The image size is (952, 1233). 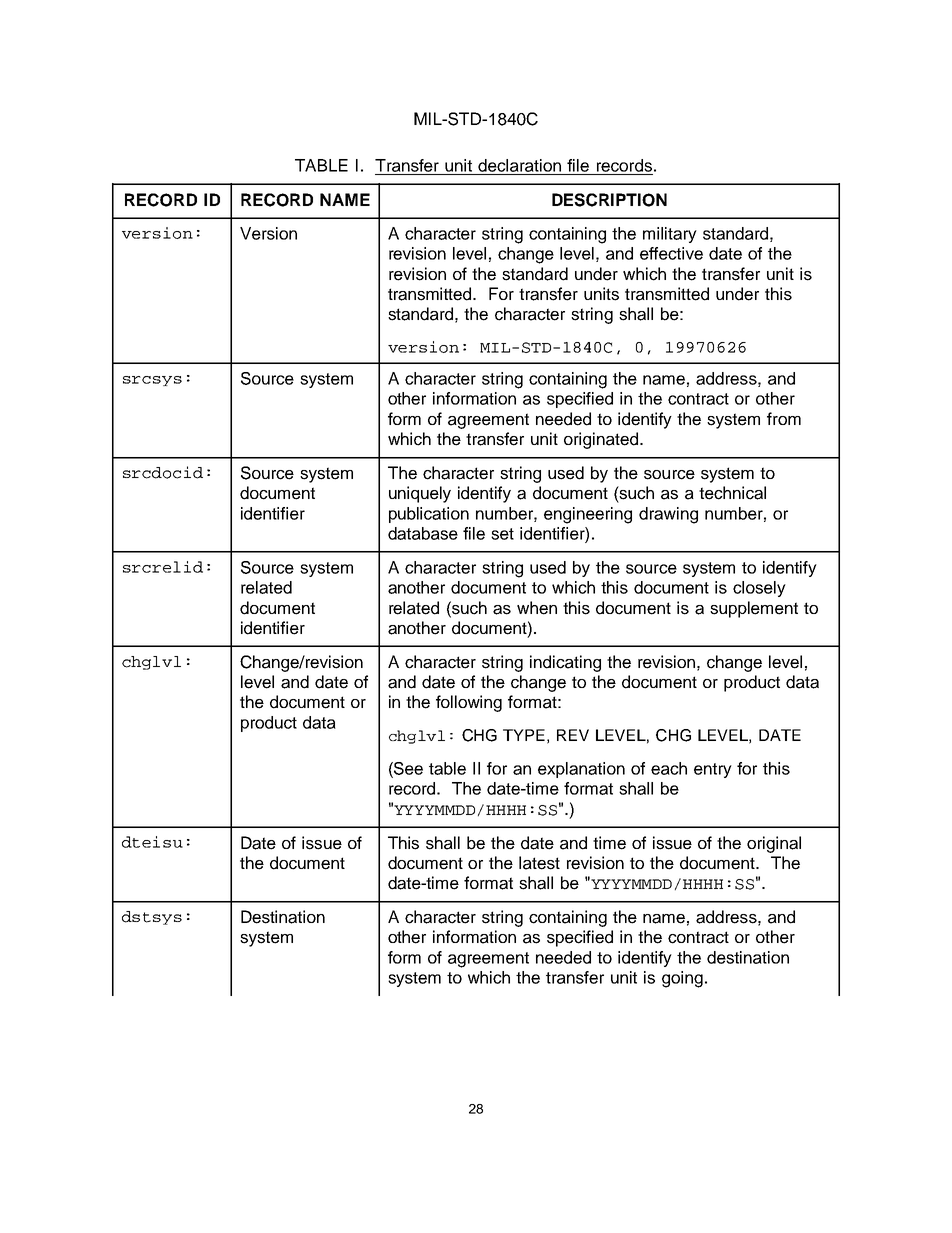 What do you see at coordinates (732, 493) in the screenshot?
I see `technical` at bounding box center [732, 493].
